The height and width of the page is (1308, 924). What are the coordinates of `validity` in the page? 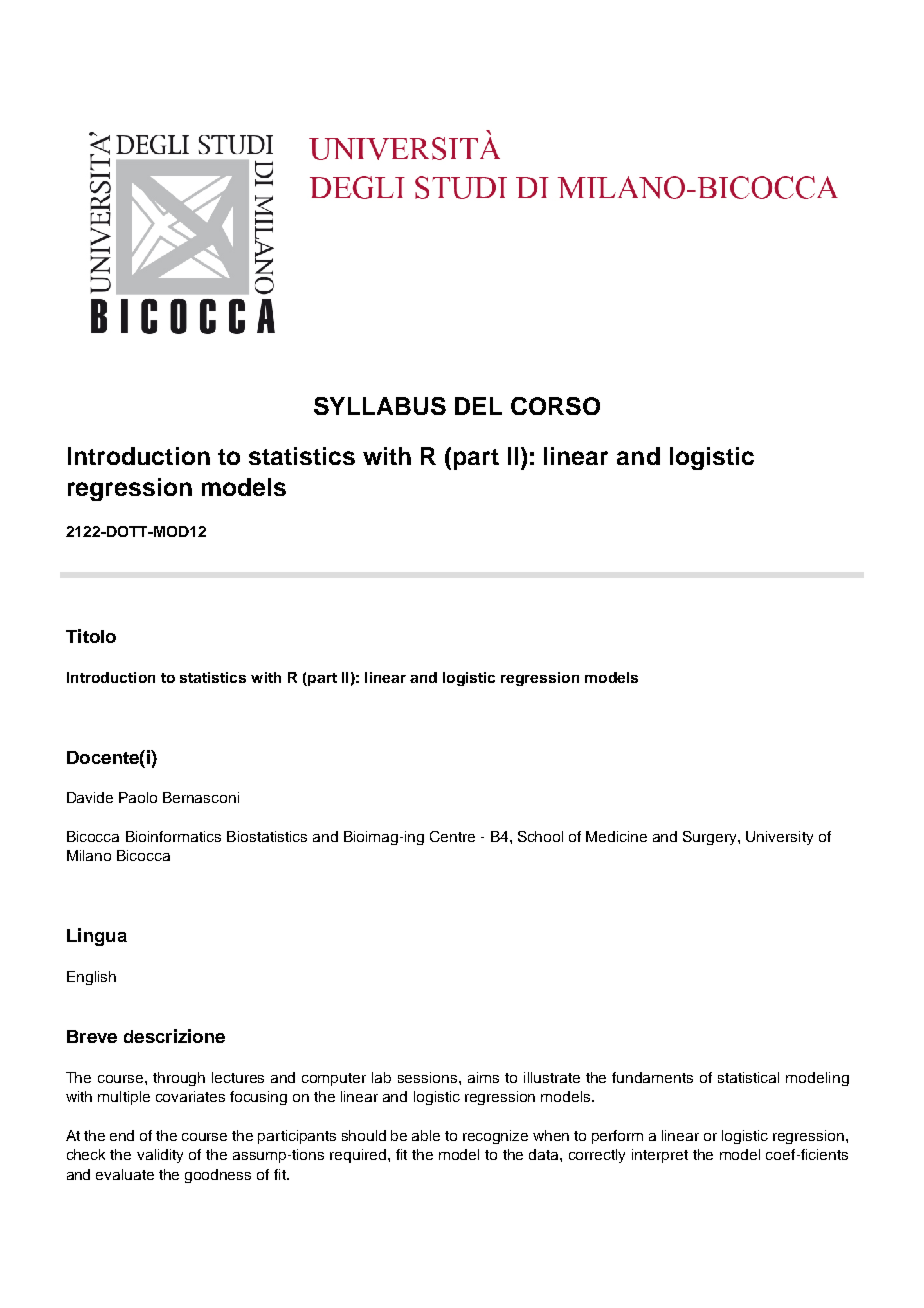 It's located at (160, 1156).
